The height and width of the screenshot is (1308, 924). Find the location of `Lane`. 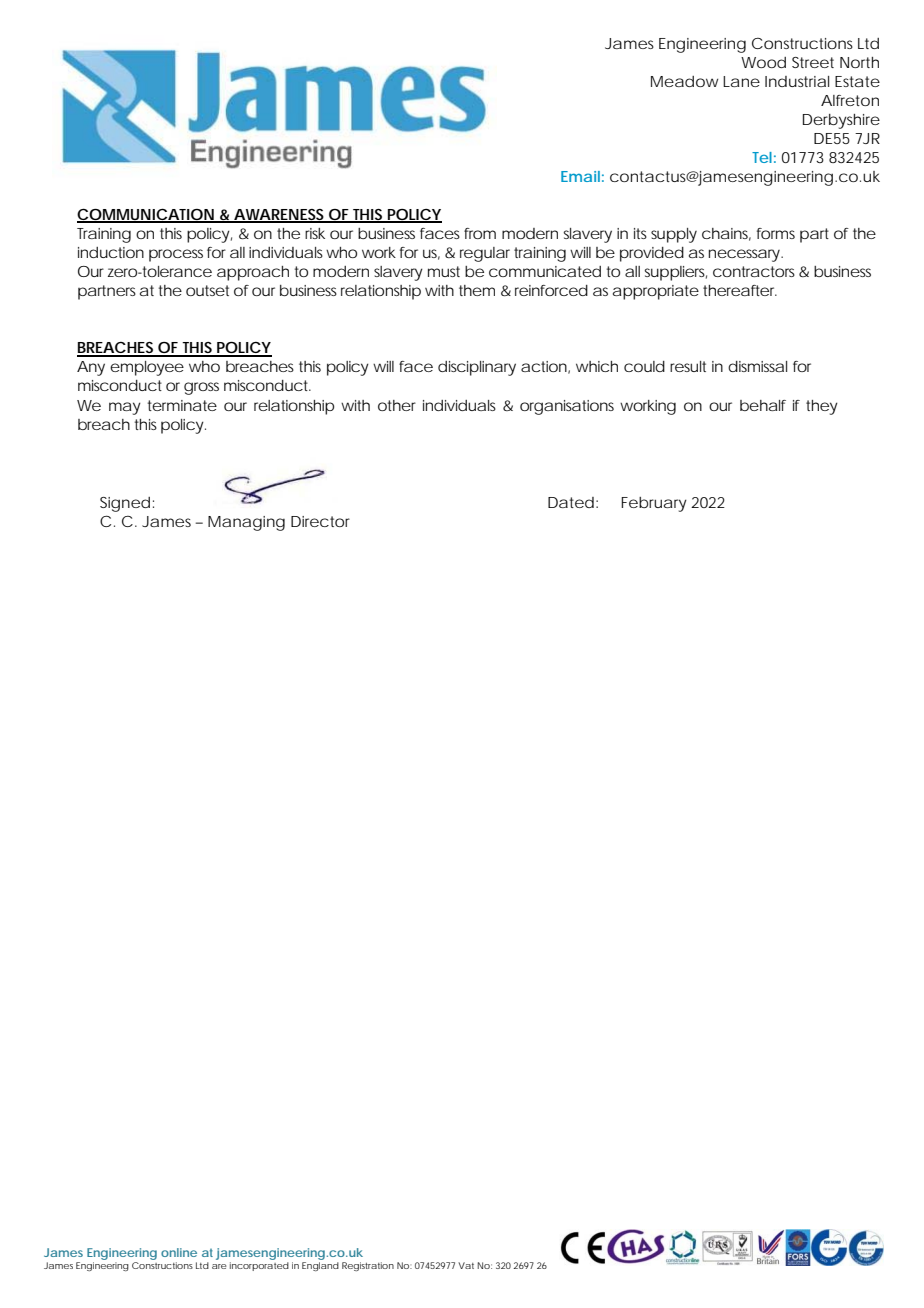

Lane is located at coordinates (741, 81).
